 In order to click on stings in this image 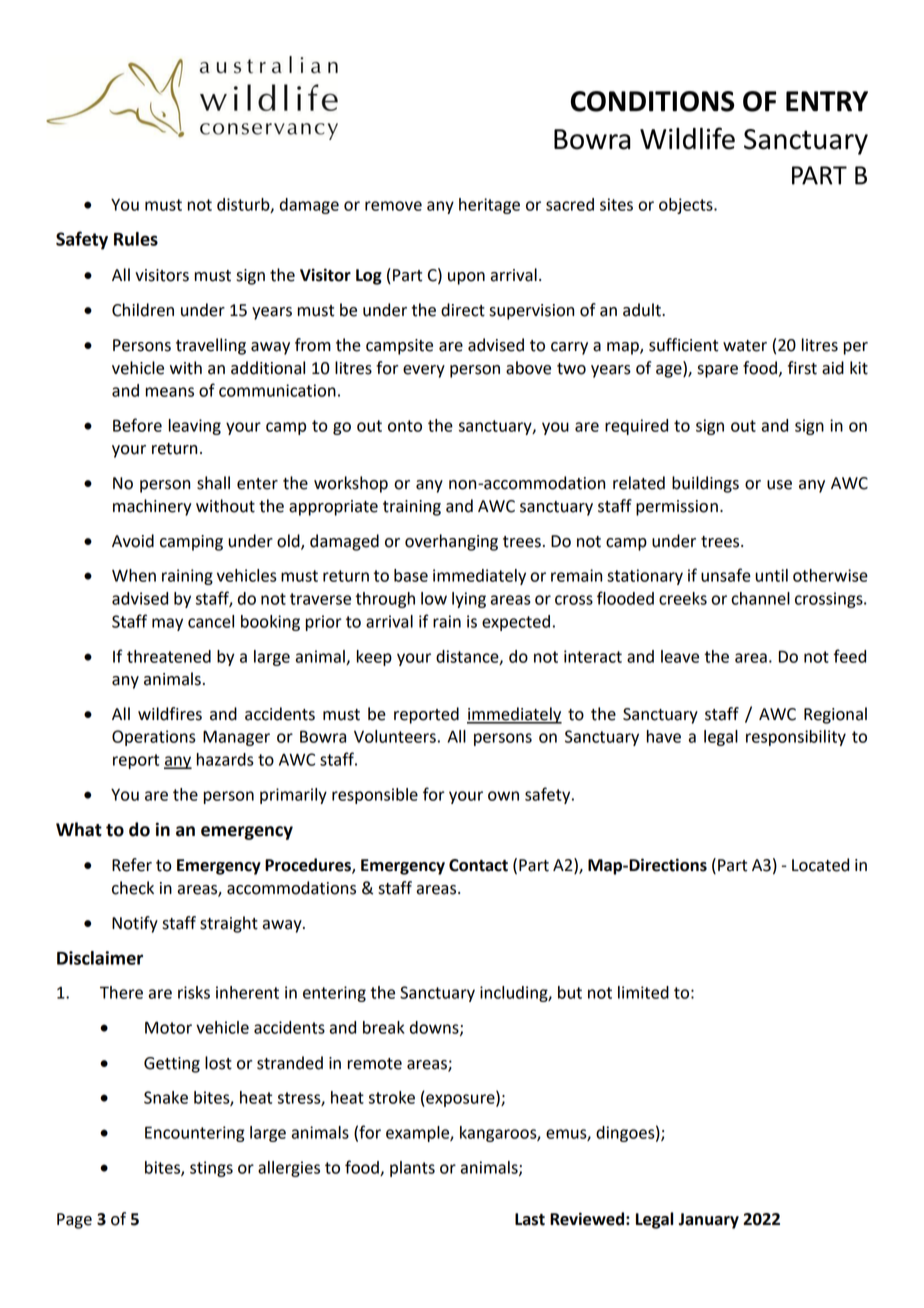, I will do `click(211, 1169)`.
